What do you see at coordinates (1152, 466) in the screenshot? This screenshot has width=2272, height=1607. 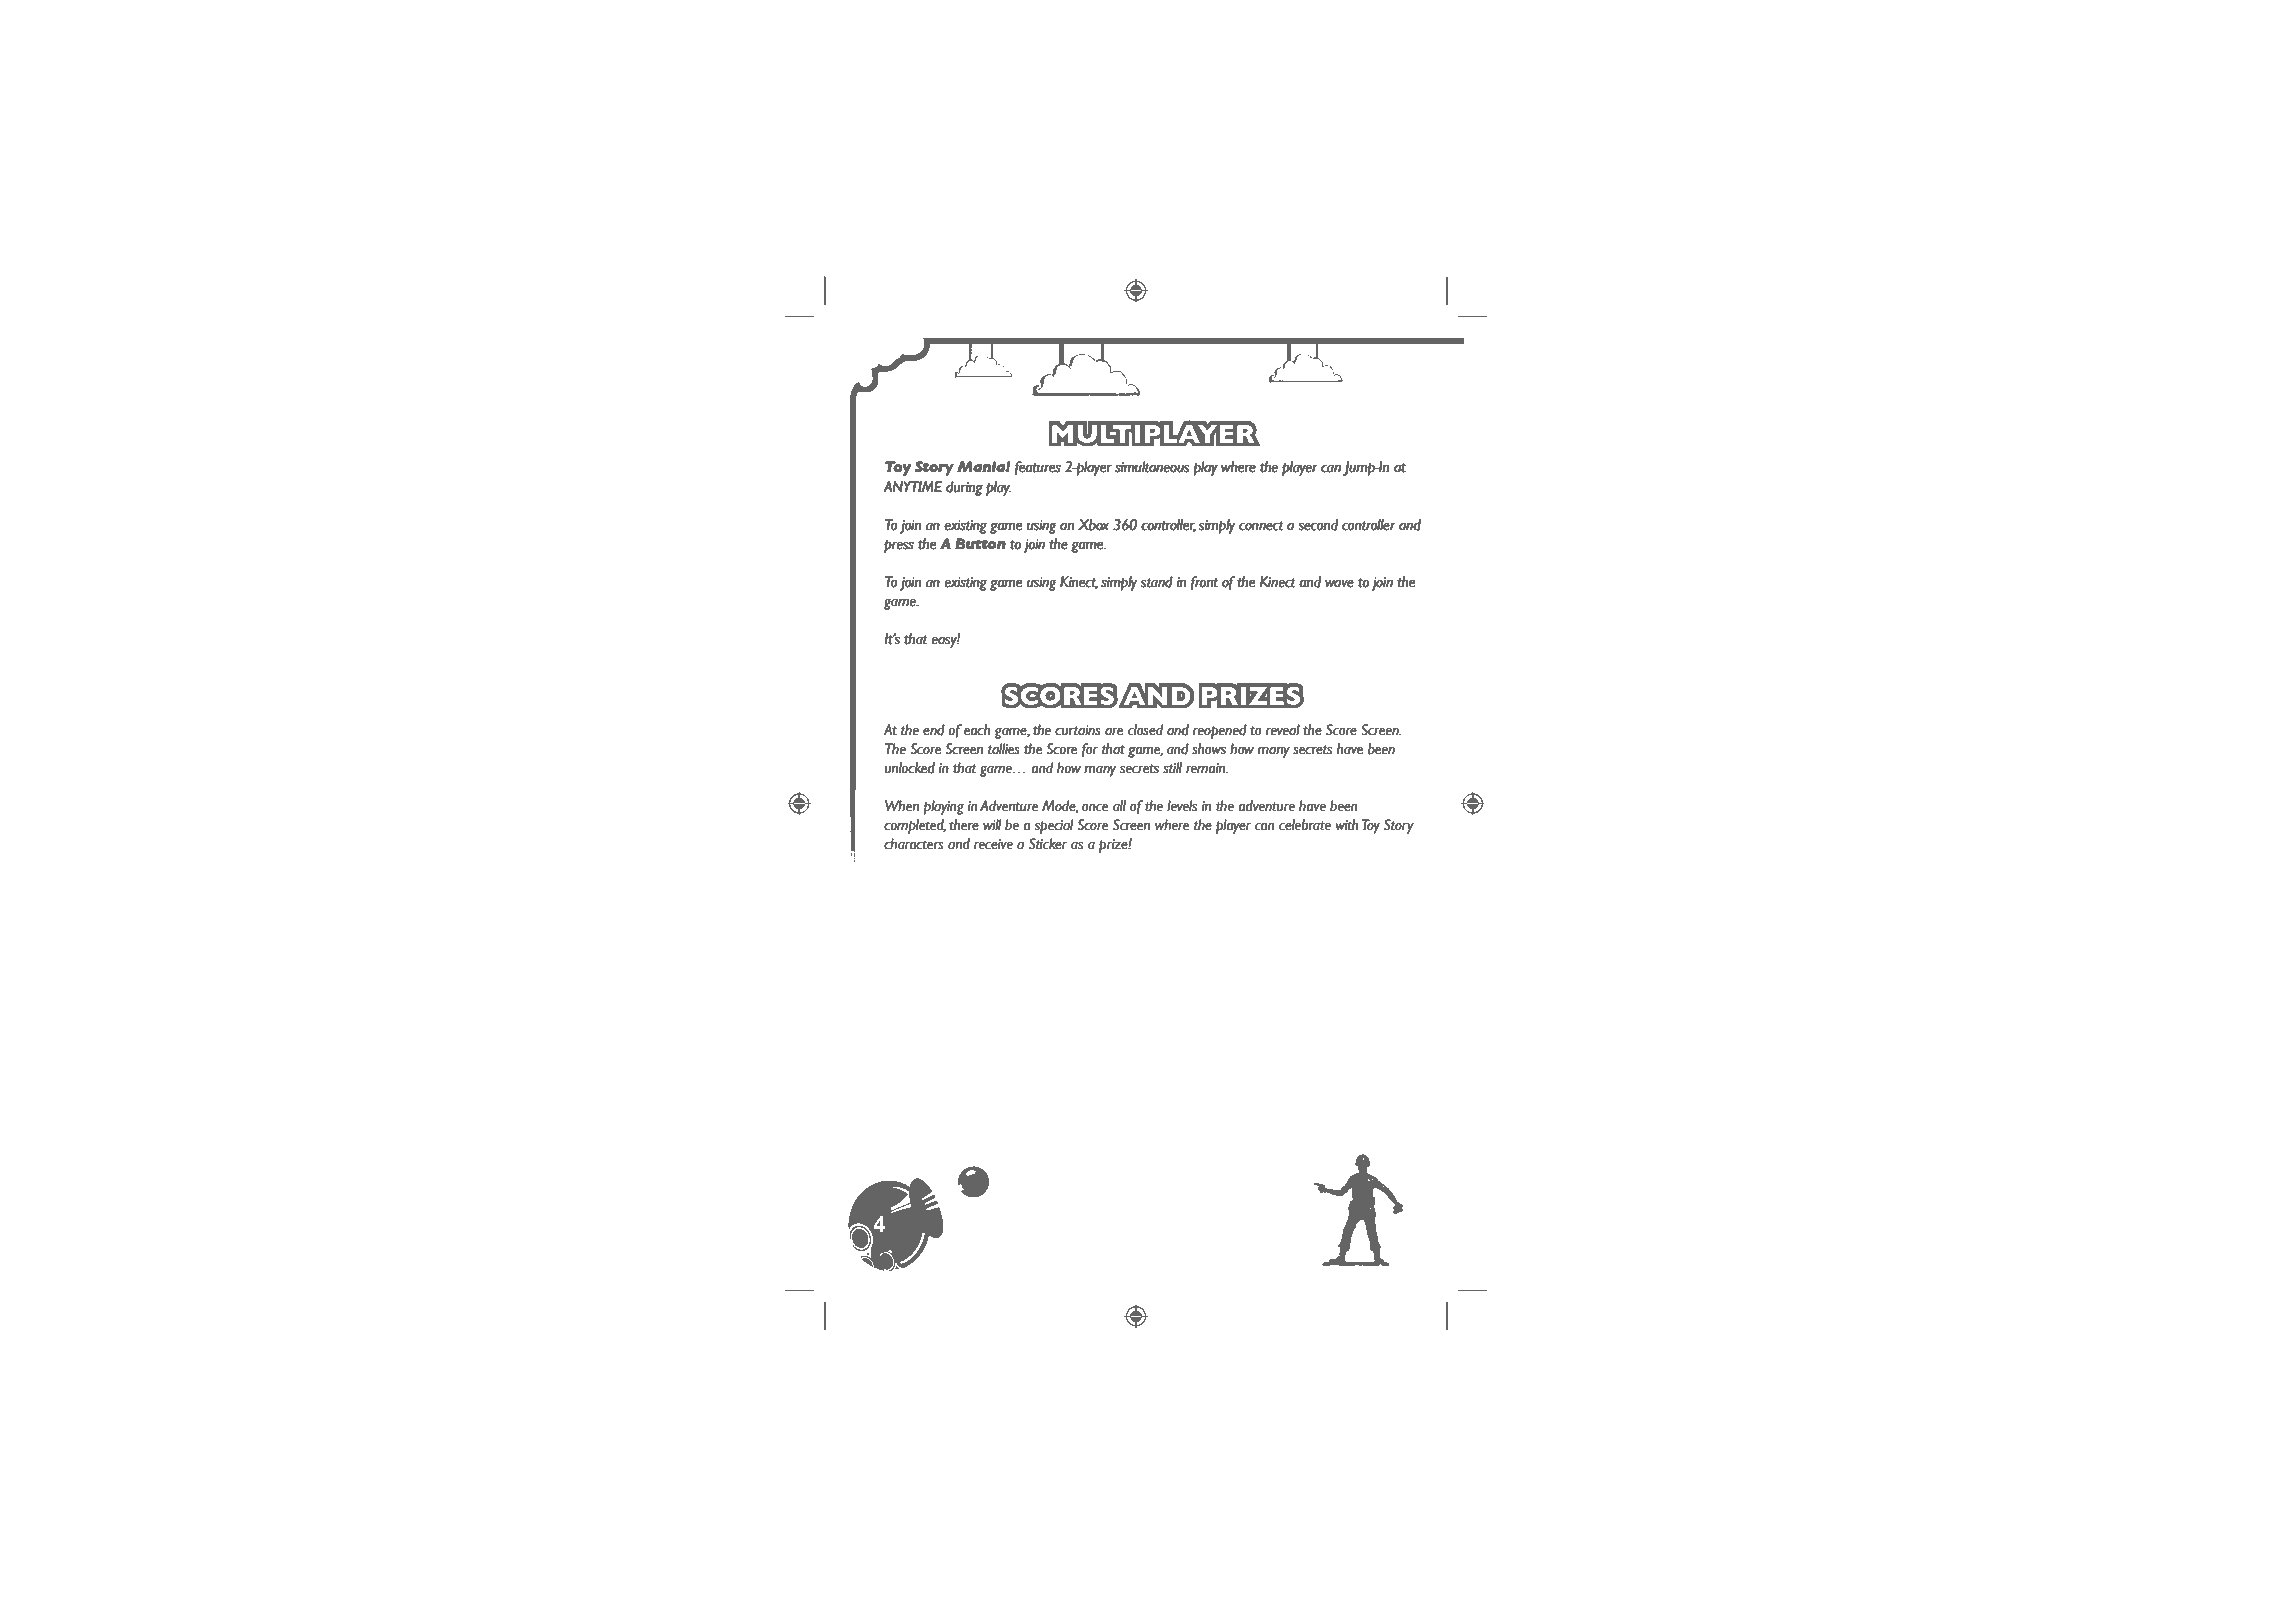 I see `simultaneous` at bounding box center [1152, 466].
